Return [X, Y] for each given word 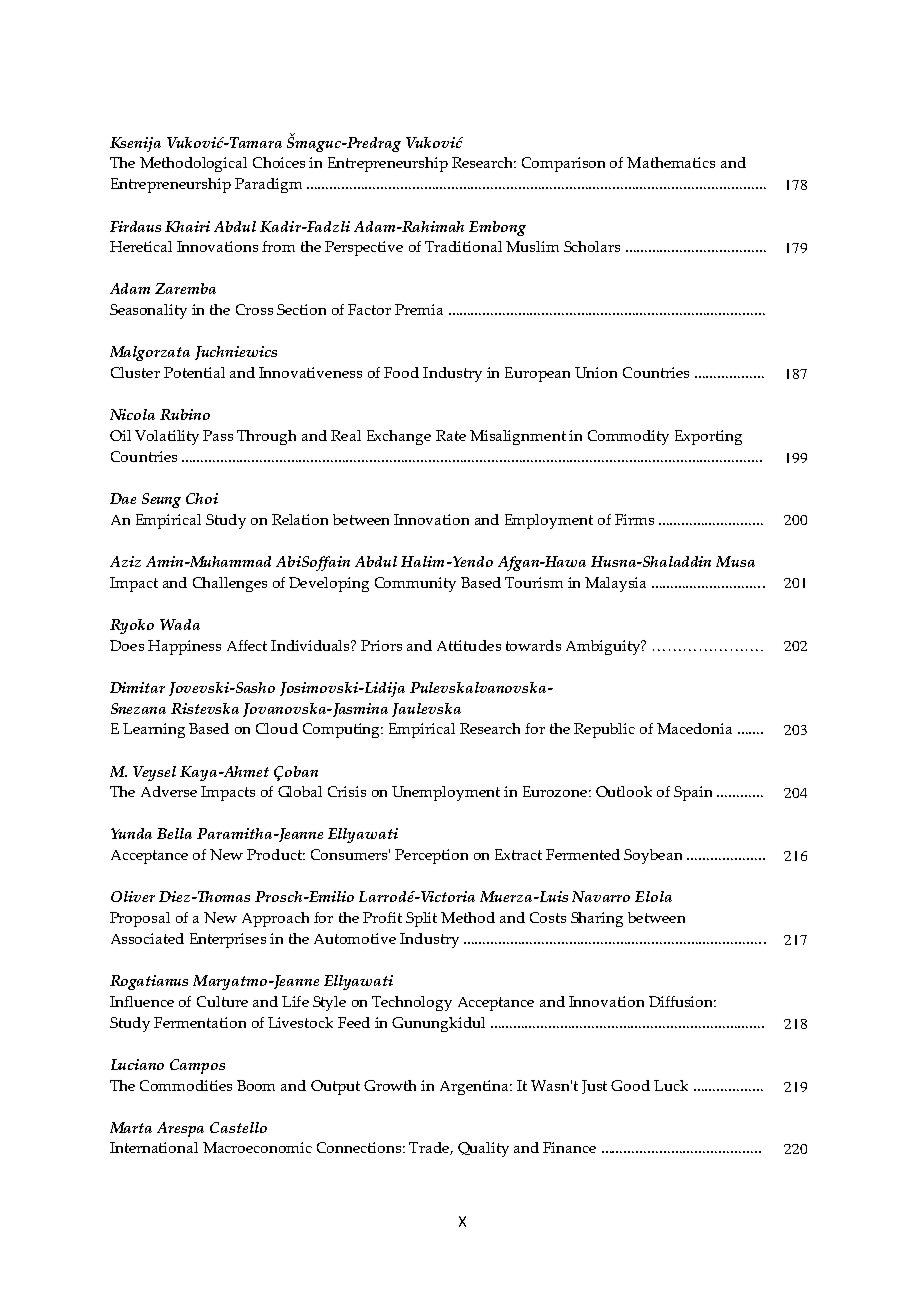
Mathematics [671, 162]
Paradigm [268, 185]
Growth [390, 1085]
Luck [671, 1085]
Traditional [463, 246]
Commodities [186, 1085]
